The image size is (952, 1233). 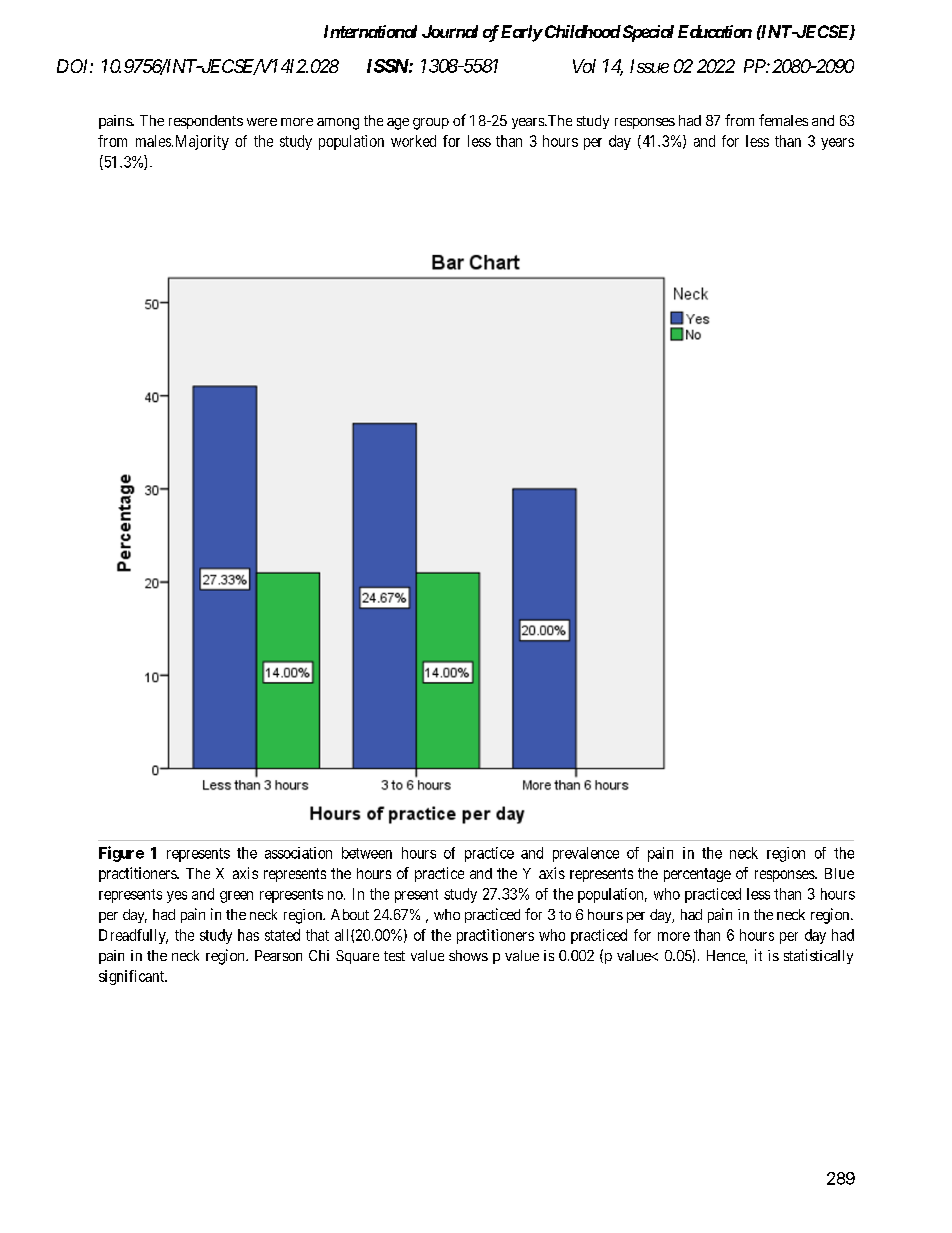 I want to click on association, so click(x=298, y=853).
